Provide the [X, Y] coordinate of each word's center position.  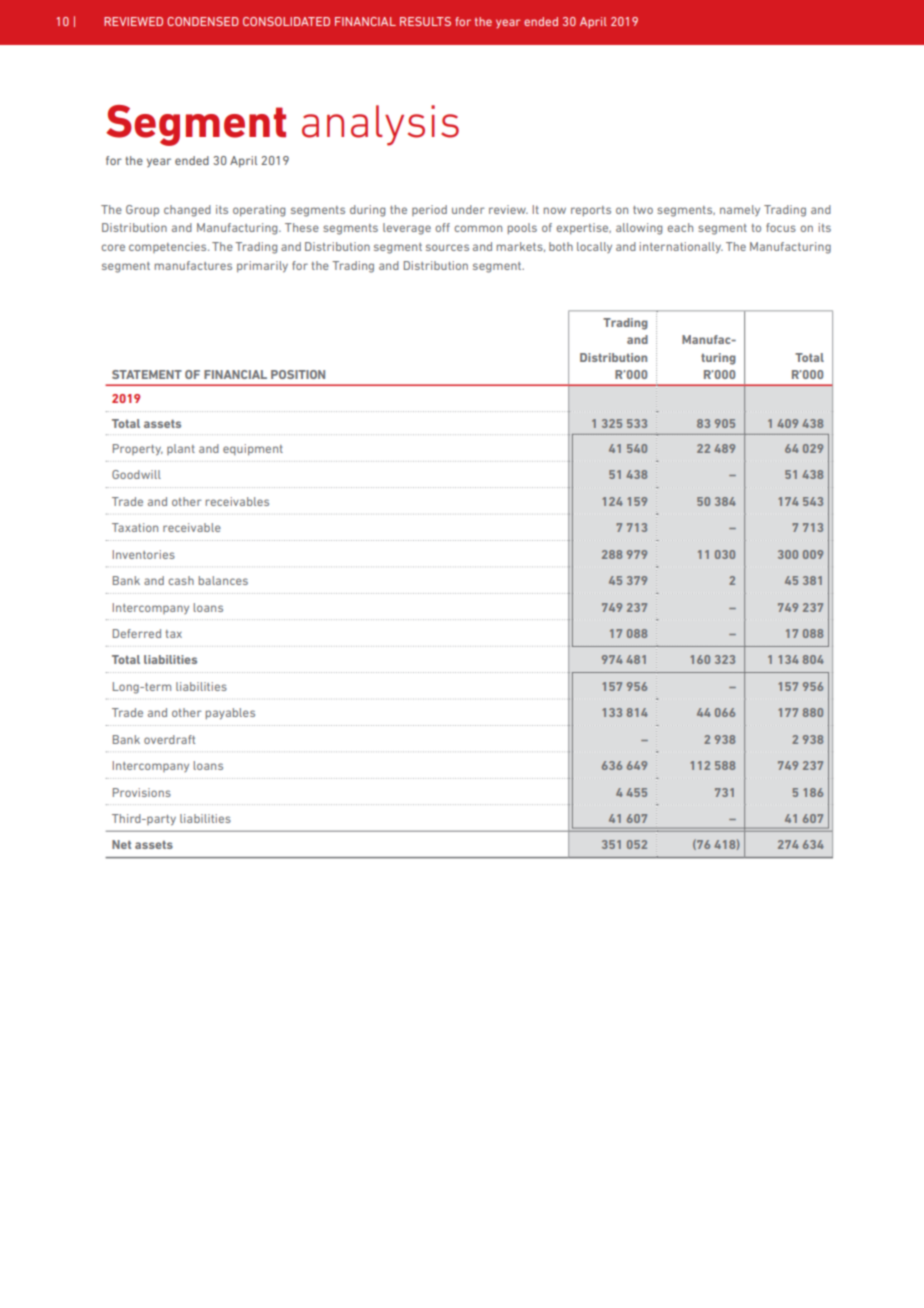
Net [121, 844]
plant [181, 449]
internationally [681, 247]
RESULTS [425, 21]
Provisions [142, 792]
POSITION [298, 374]
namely [740, 210]
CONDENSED [203, 21]
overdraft [169, 739]
